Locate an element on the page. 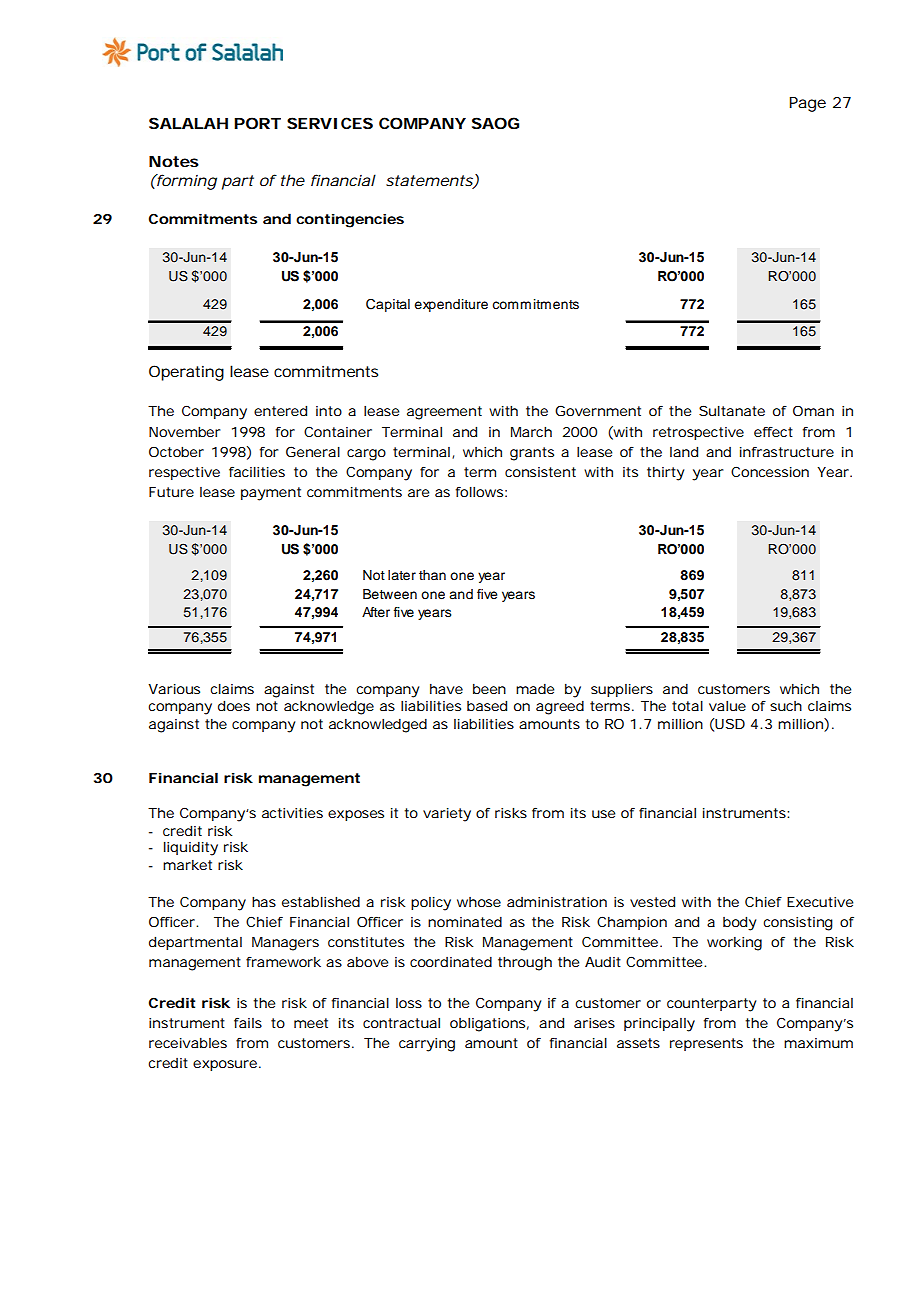  than is located at coordinates (432, 575).
